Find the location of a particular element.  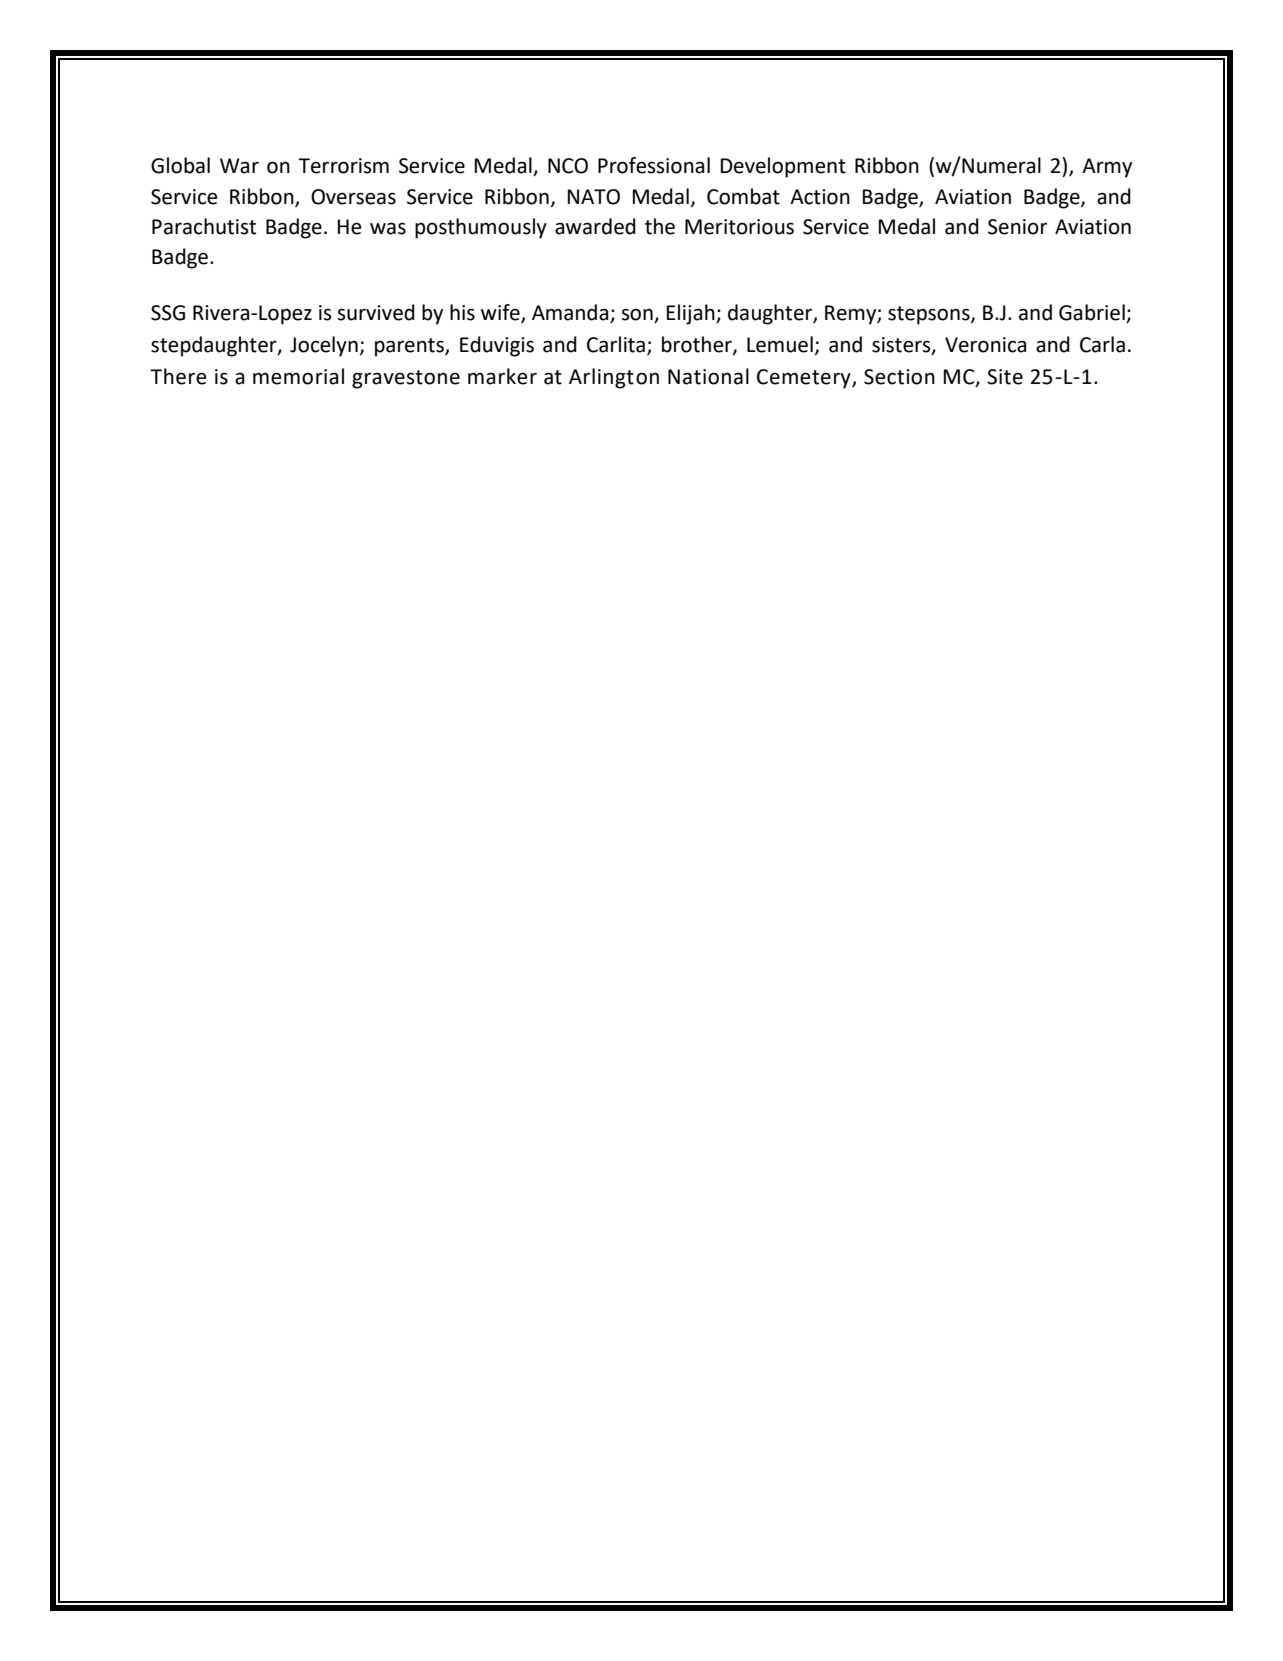

Gabriel is located at coordinates (1092, 312).
